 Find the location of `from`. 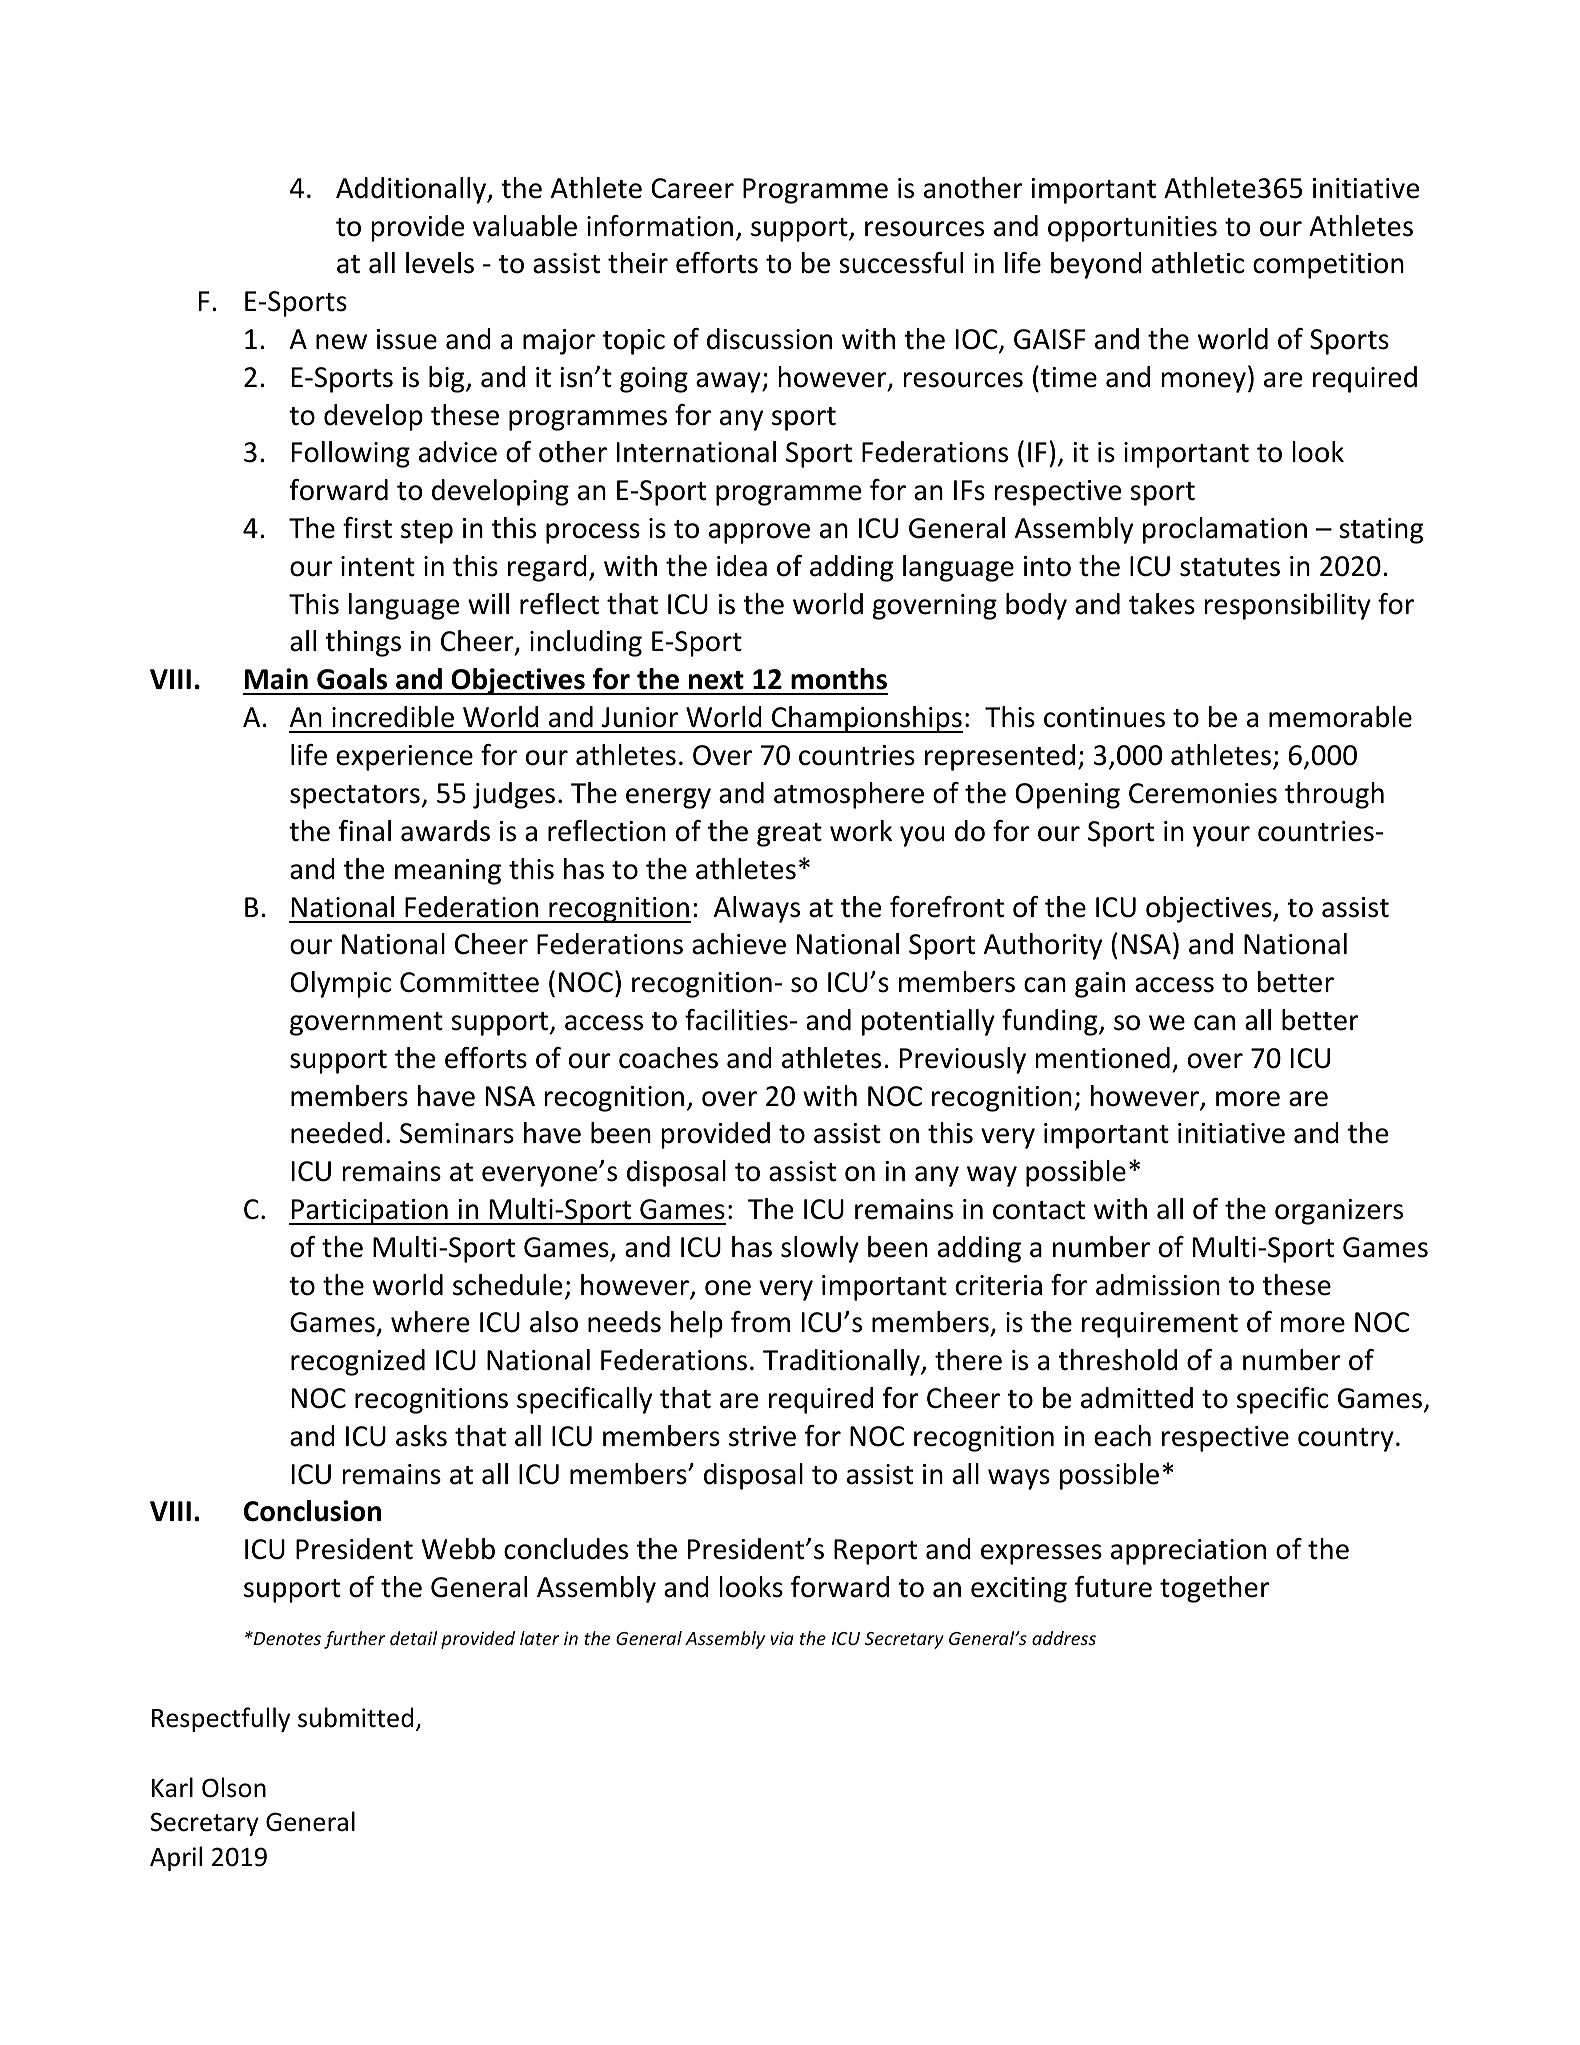

from is located at coordinates (760, 1322).
